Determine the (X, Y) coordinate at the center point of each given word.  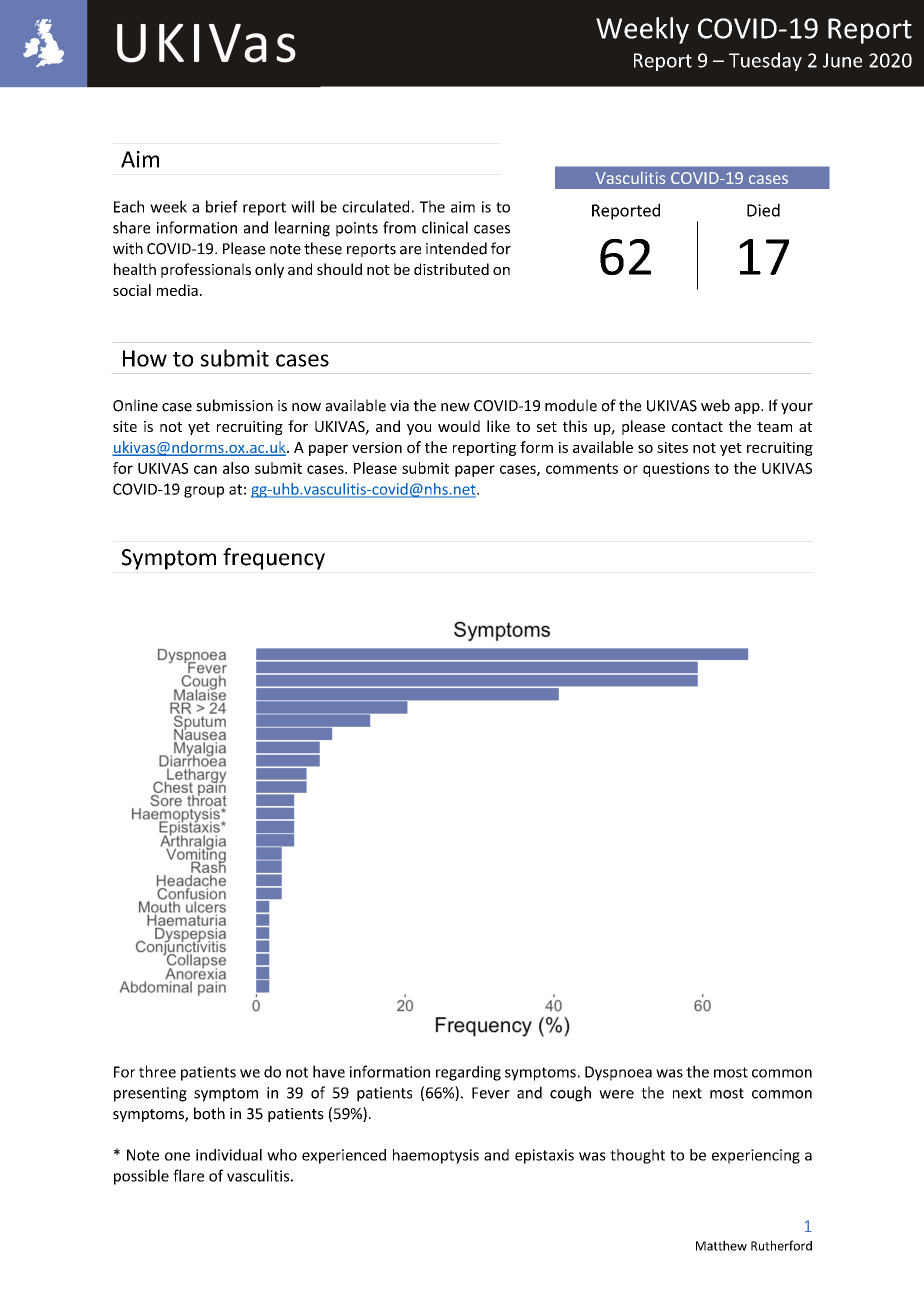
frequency (274, 559)
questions (676, 469)
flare (188, 1175)
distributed (451, 269)
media (177, 290)
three (157, 1071)
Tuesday (765, 61)
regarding (468, 1073)
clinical (445, 227)
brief (222, 206)
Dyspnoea (618, 1073)
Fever (491, 1093)
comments (582, 468)
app (748, 408)
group (204, 492)
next (687, 1093)
